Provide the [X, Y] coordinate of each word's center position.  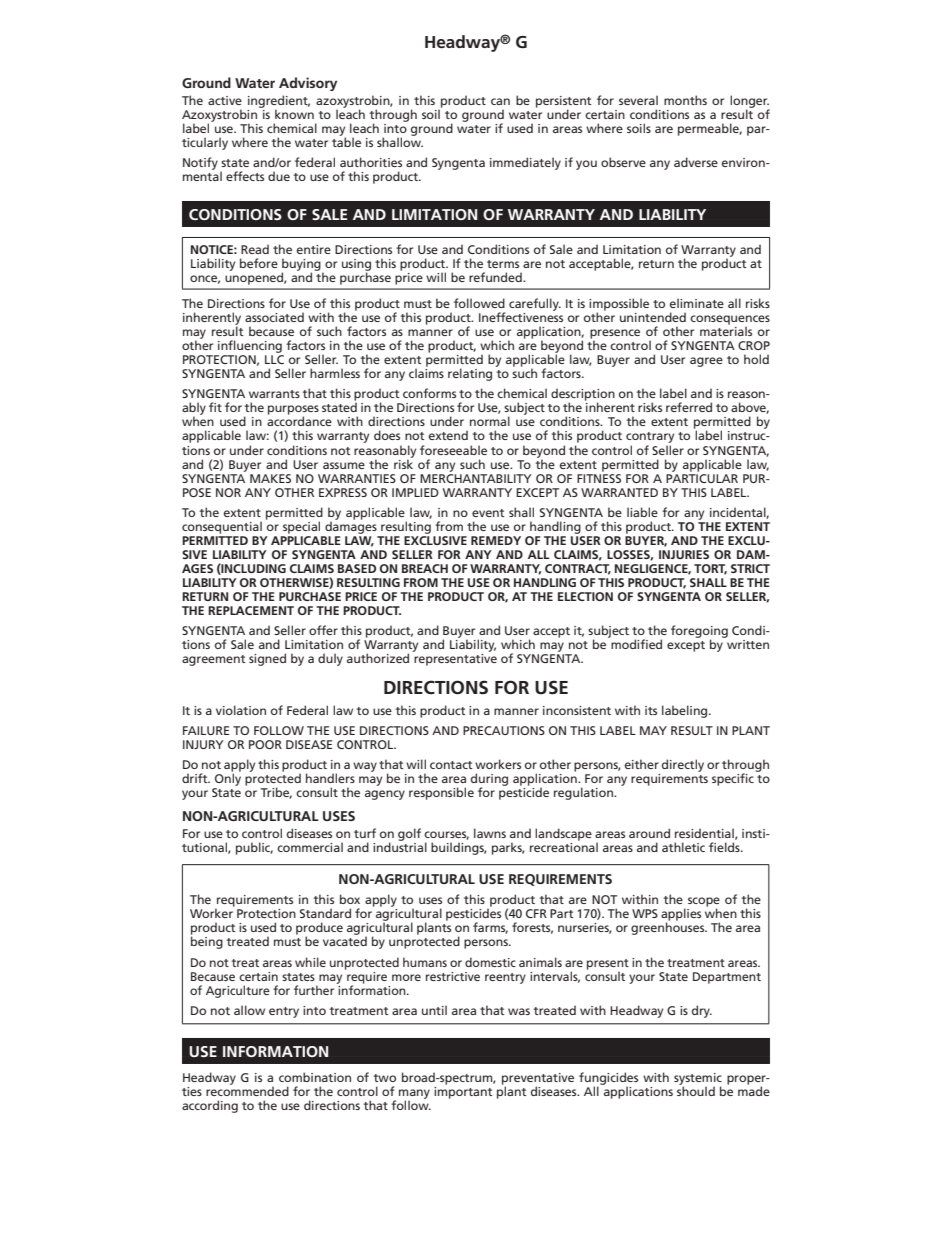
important [463, 1091]
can [500, 101]
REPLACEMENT [251, 610]
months [685, 100]
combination [315, 1077]
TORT [710, 569]
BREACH [425, 568]
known [294, 114]
